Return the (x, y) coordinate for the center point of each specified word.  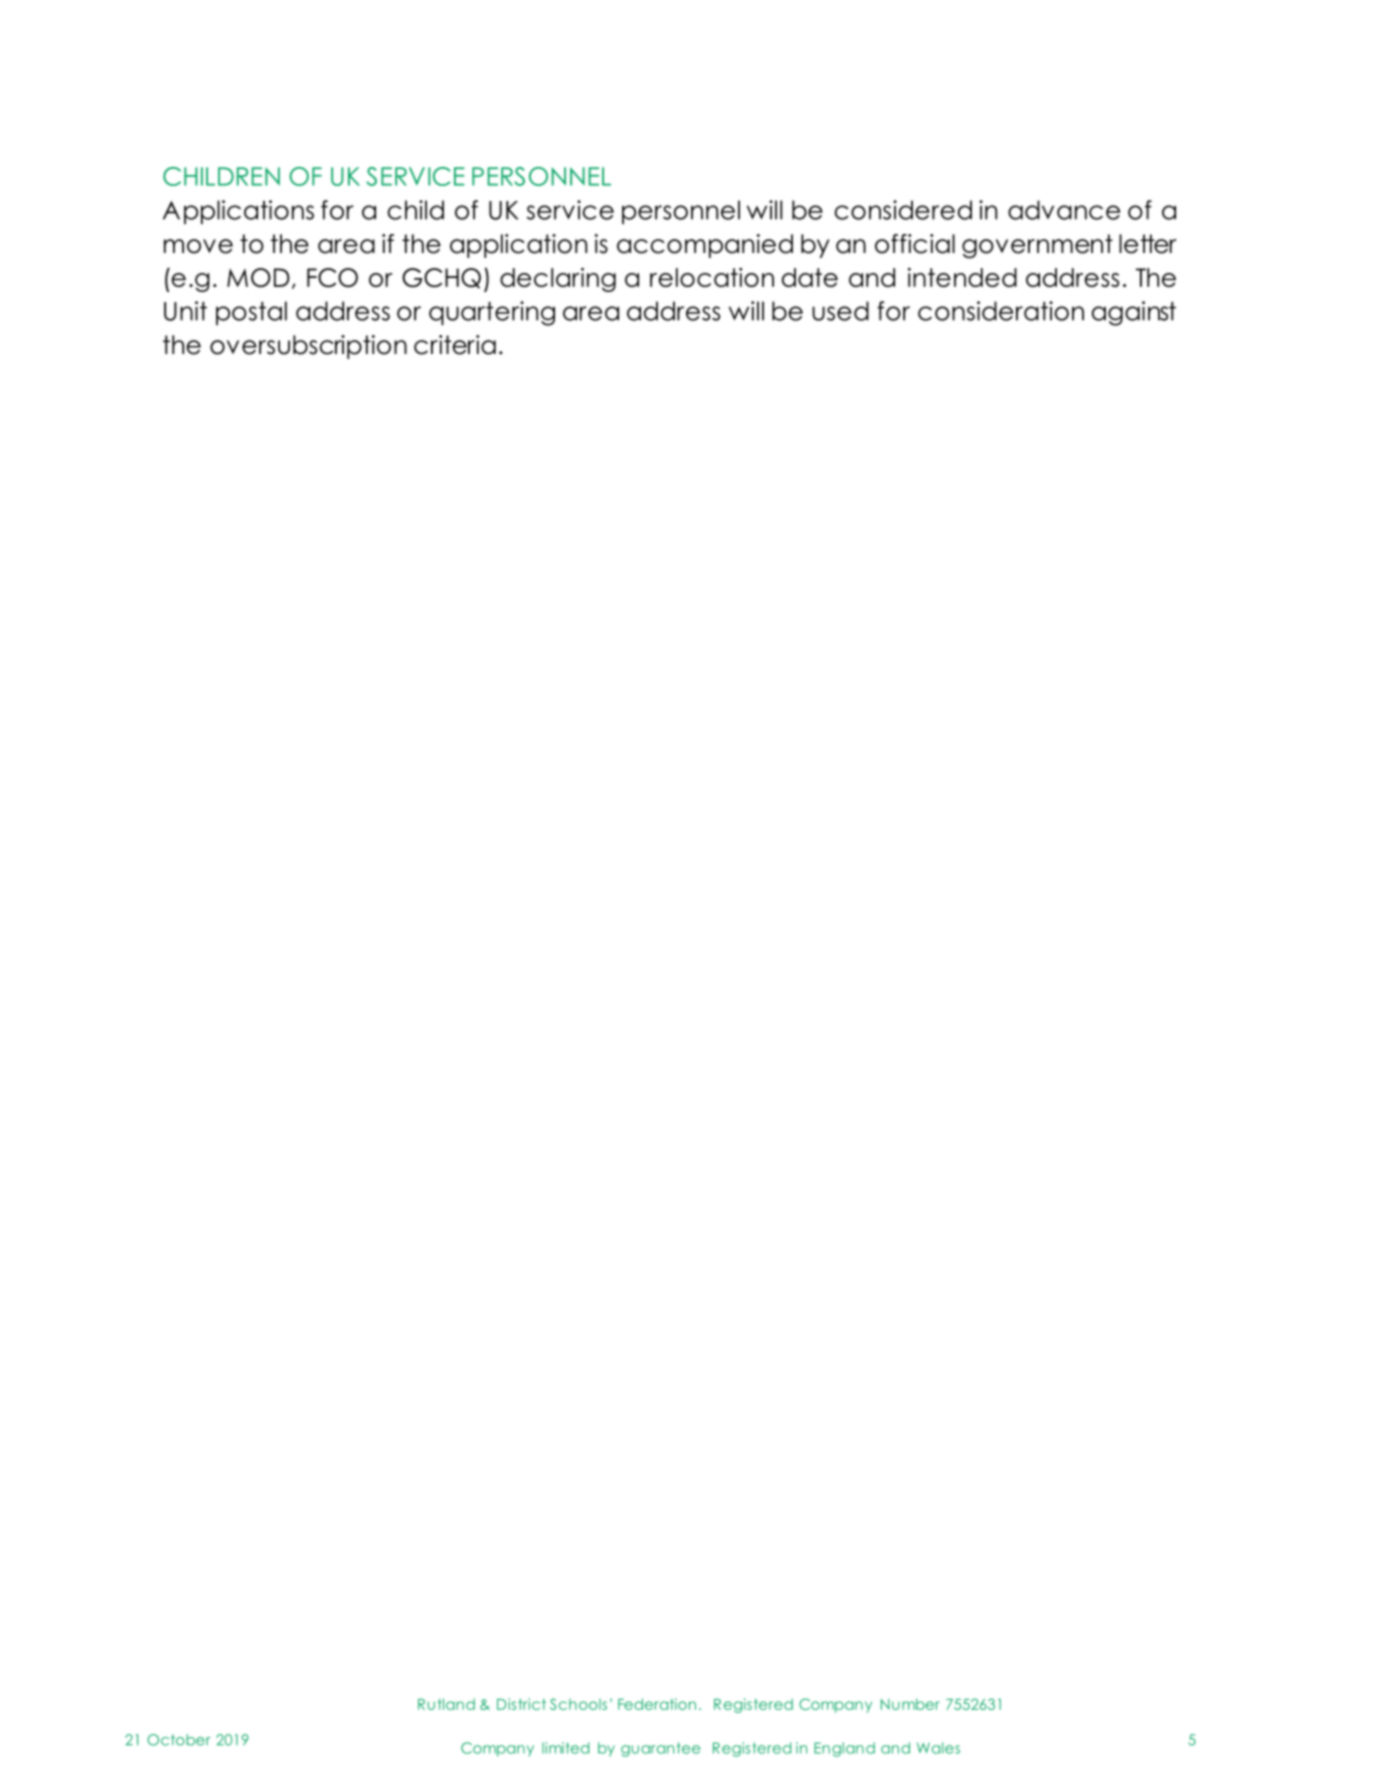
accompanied (705, 246)
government (1037, 246)
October (179, 1740)
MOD (258, 277)
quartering (492, 313)
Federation (657, 1704)
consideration (1001, 311)
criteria (455, 345)
